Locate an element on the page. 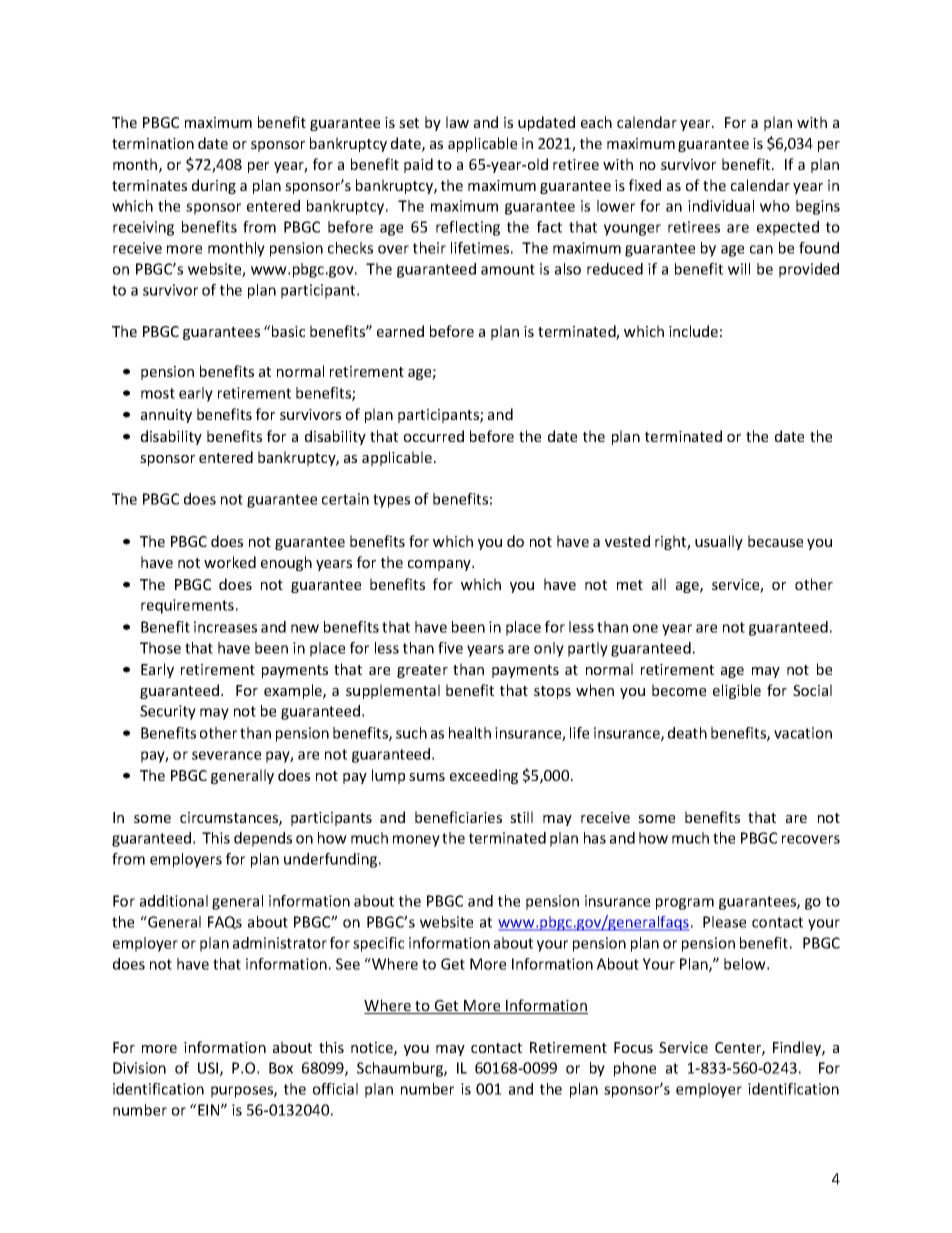 This image has width=952, height=1233. phone is located at coordinates (635, 1069).
